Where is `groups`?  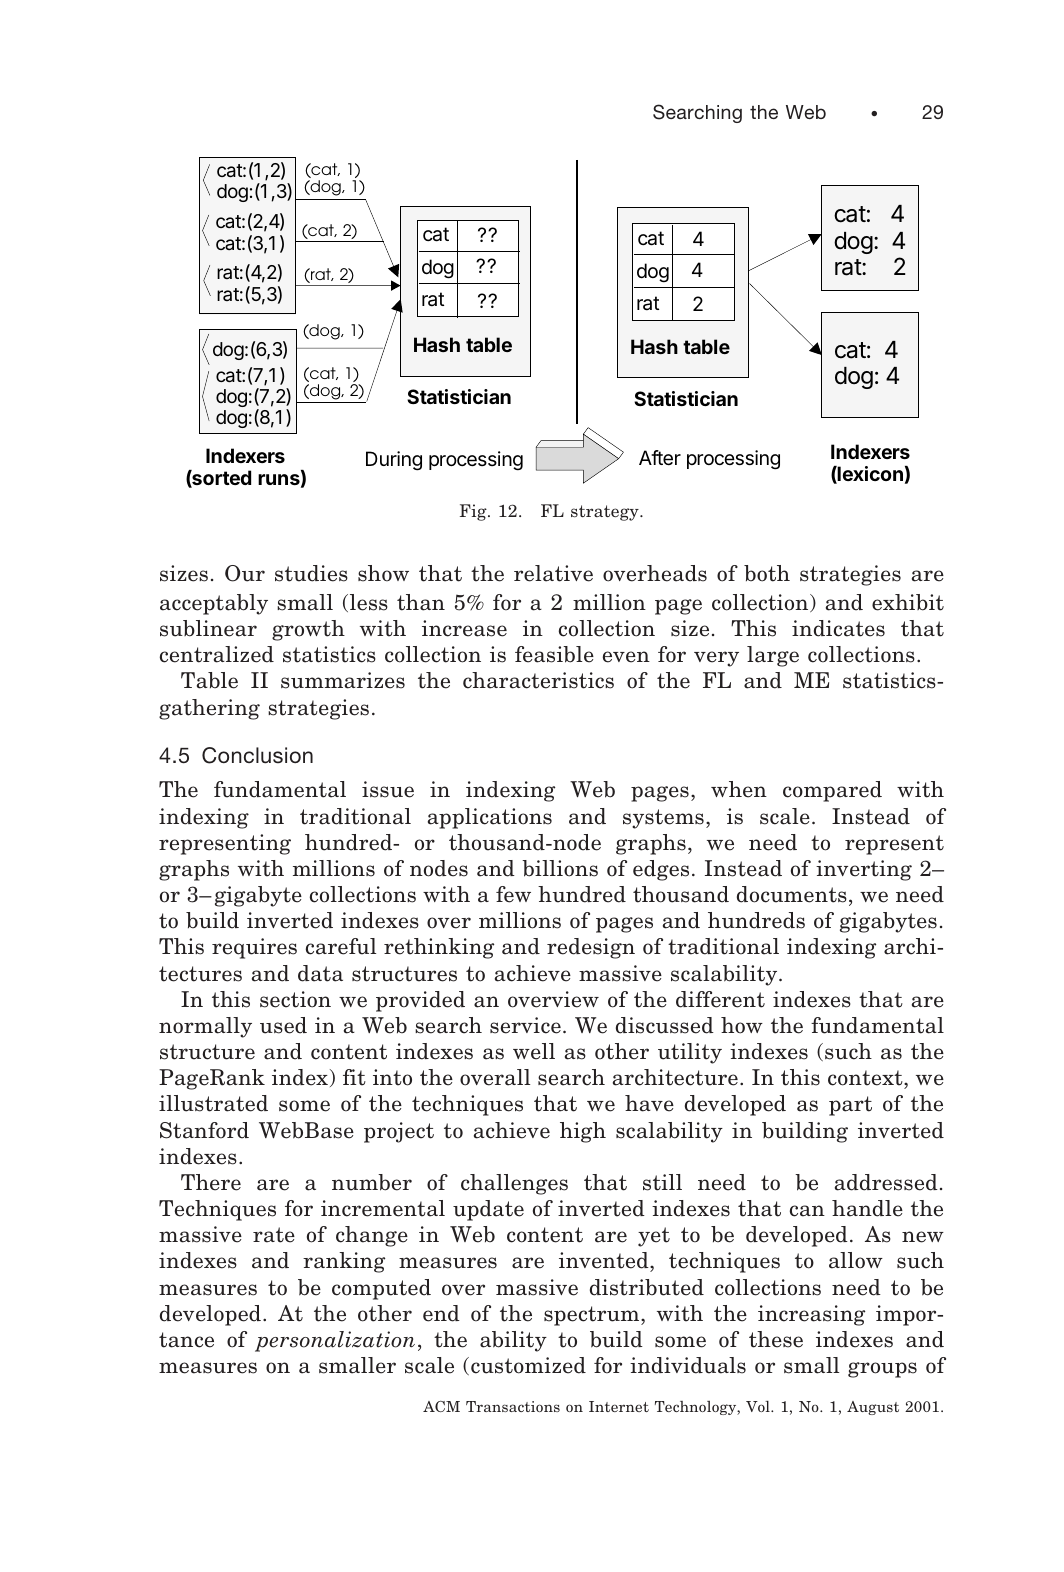 groups is located at coordinates (882, 1370).
